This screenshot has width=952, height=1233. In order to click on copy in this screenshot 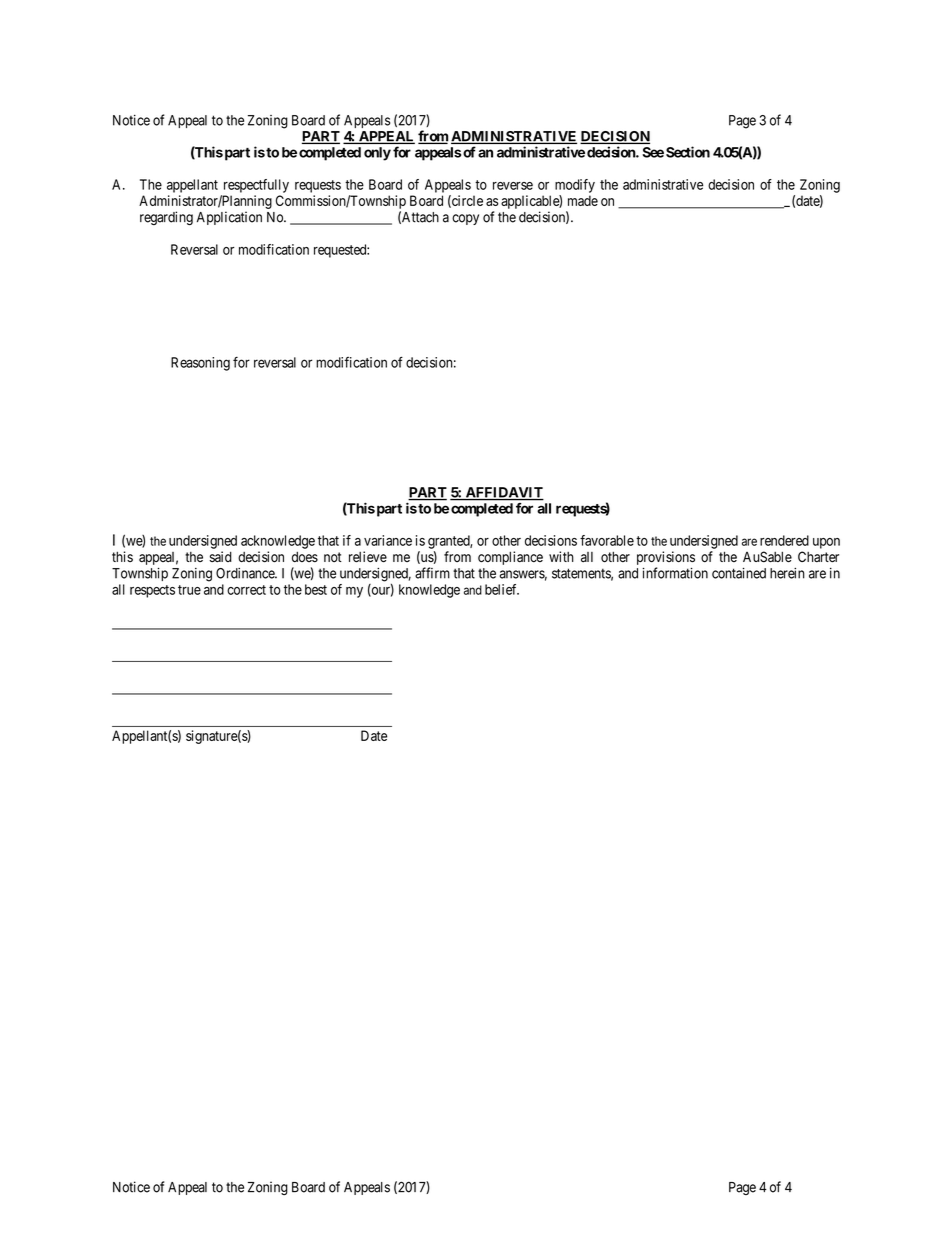, I will do `click(465, 219)`.
